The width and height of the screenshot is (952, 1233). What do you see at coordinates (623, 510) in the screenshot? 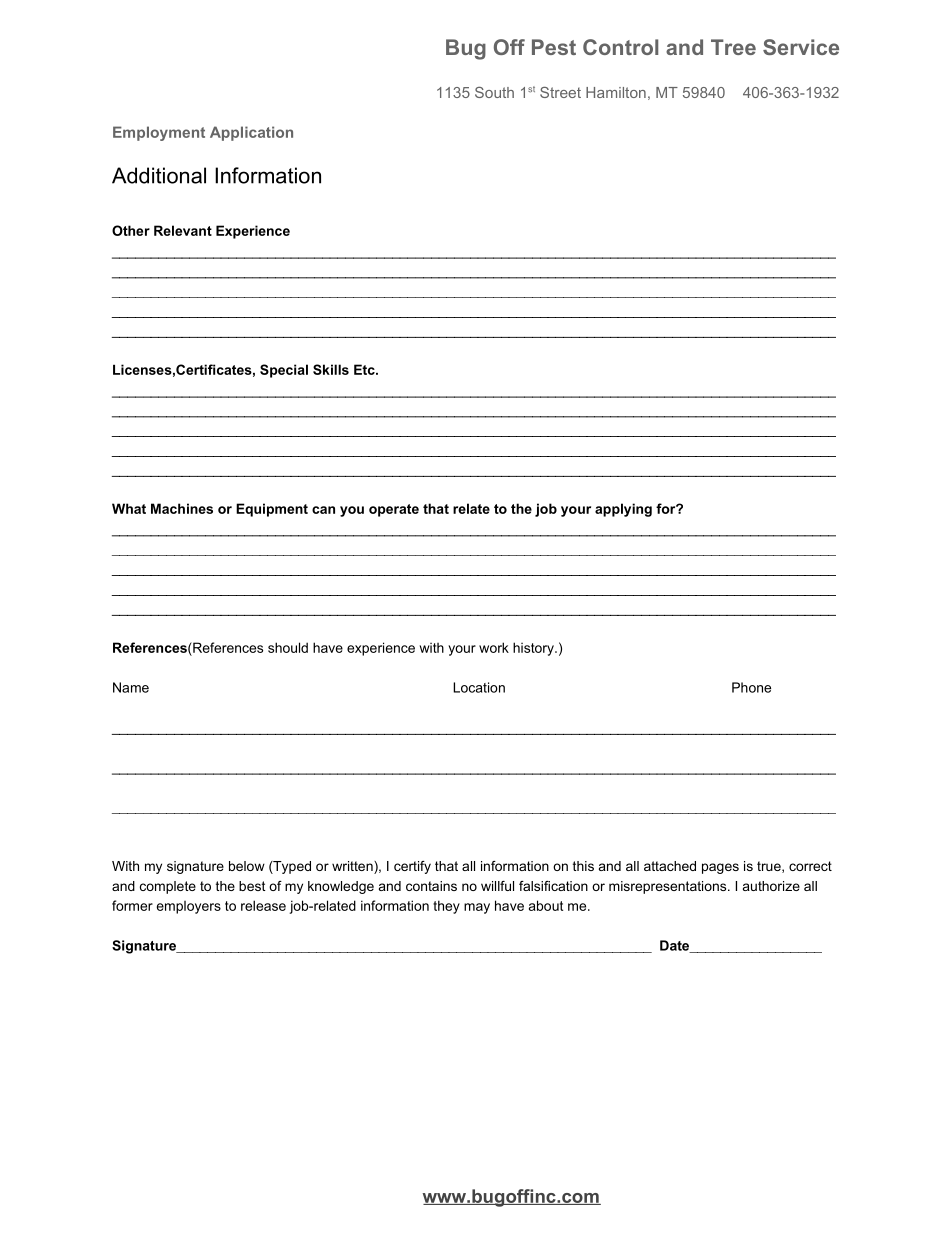
I see `applying` at bounding box center [623, 510].
